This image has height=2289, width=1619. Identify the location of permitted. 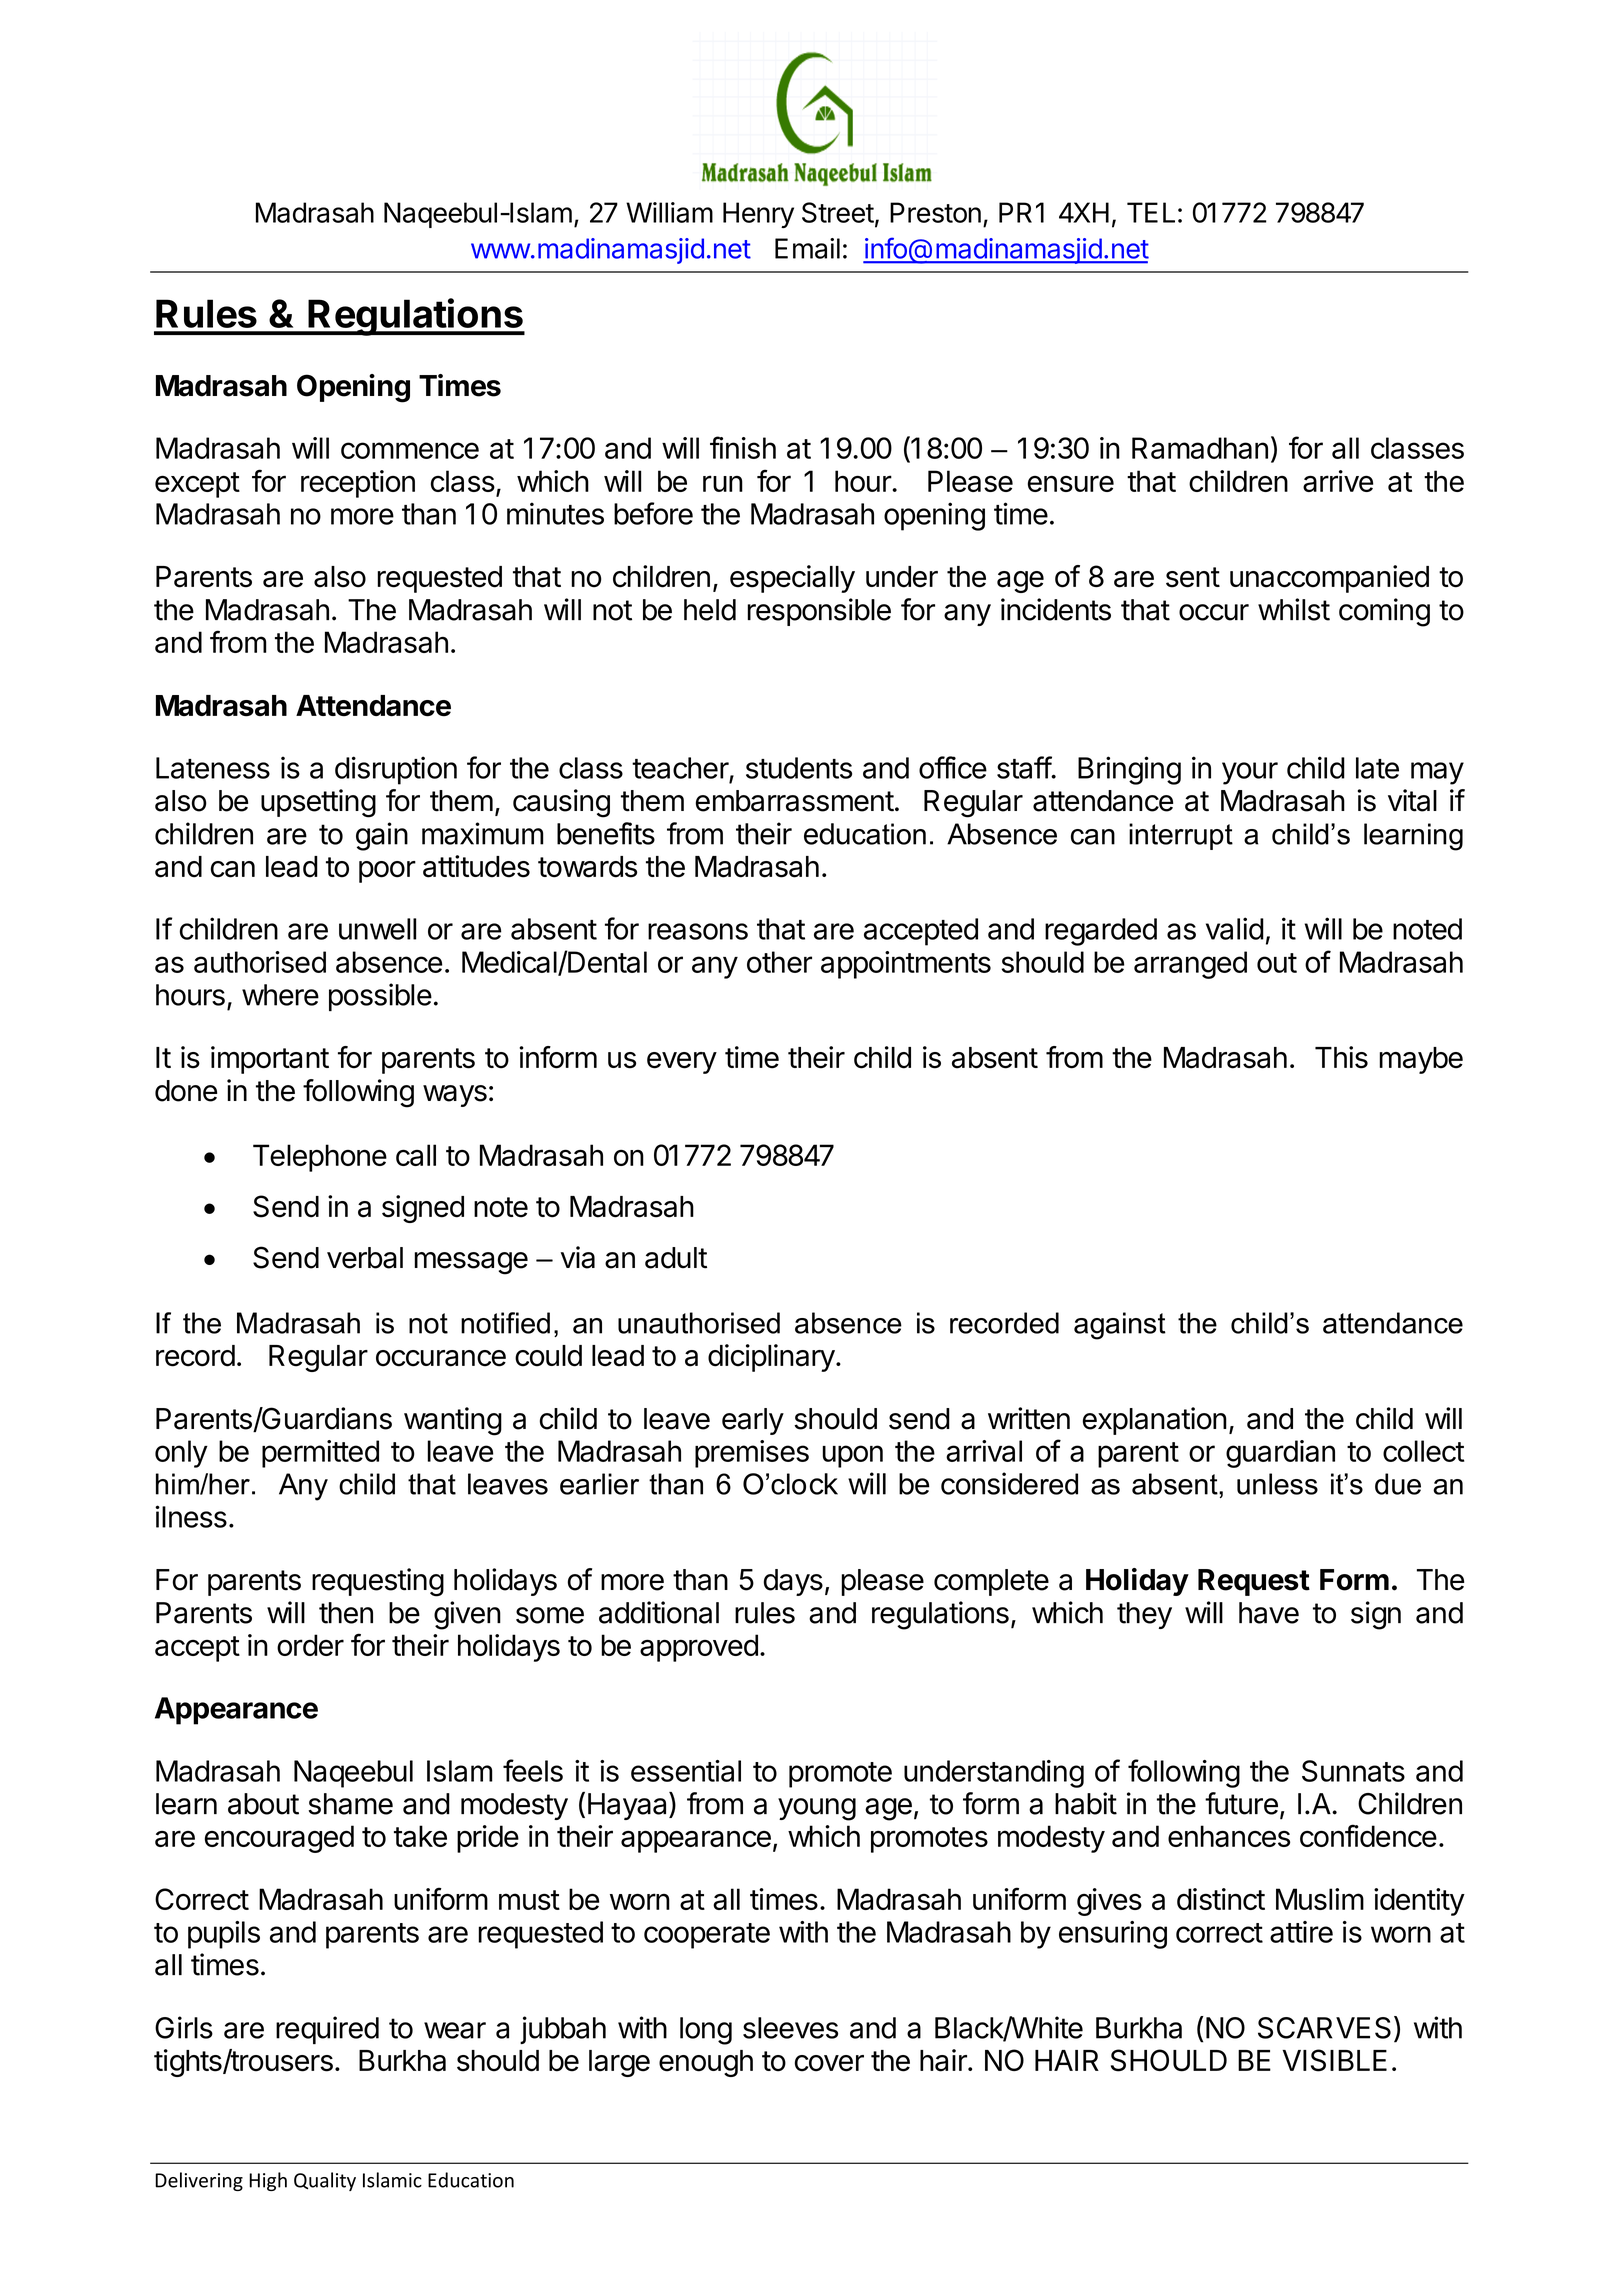
(320, 1454).
